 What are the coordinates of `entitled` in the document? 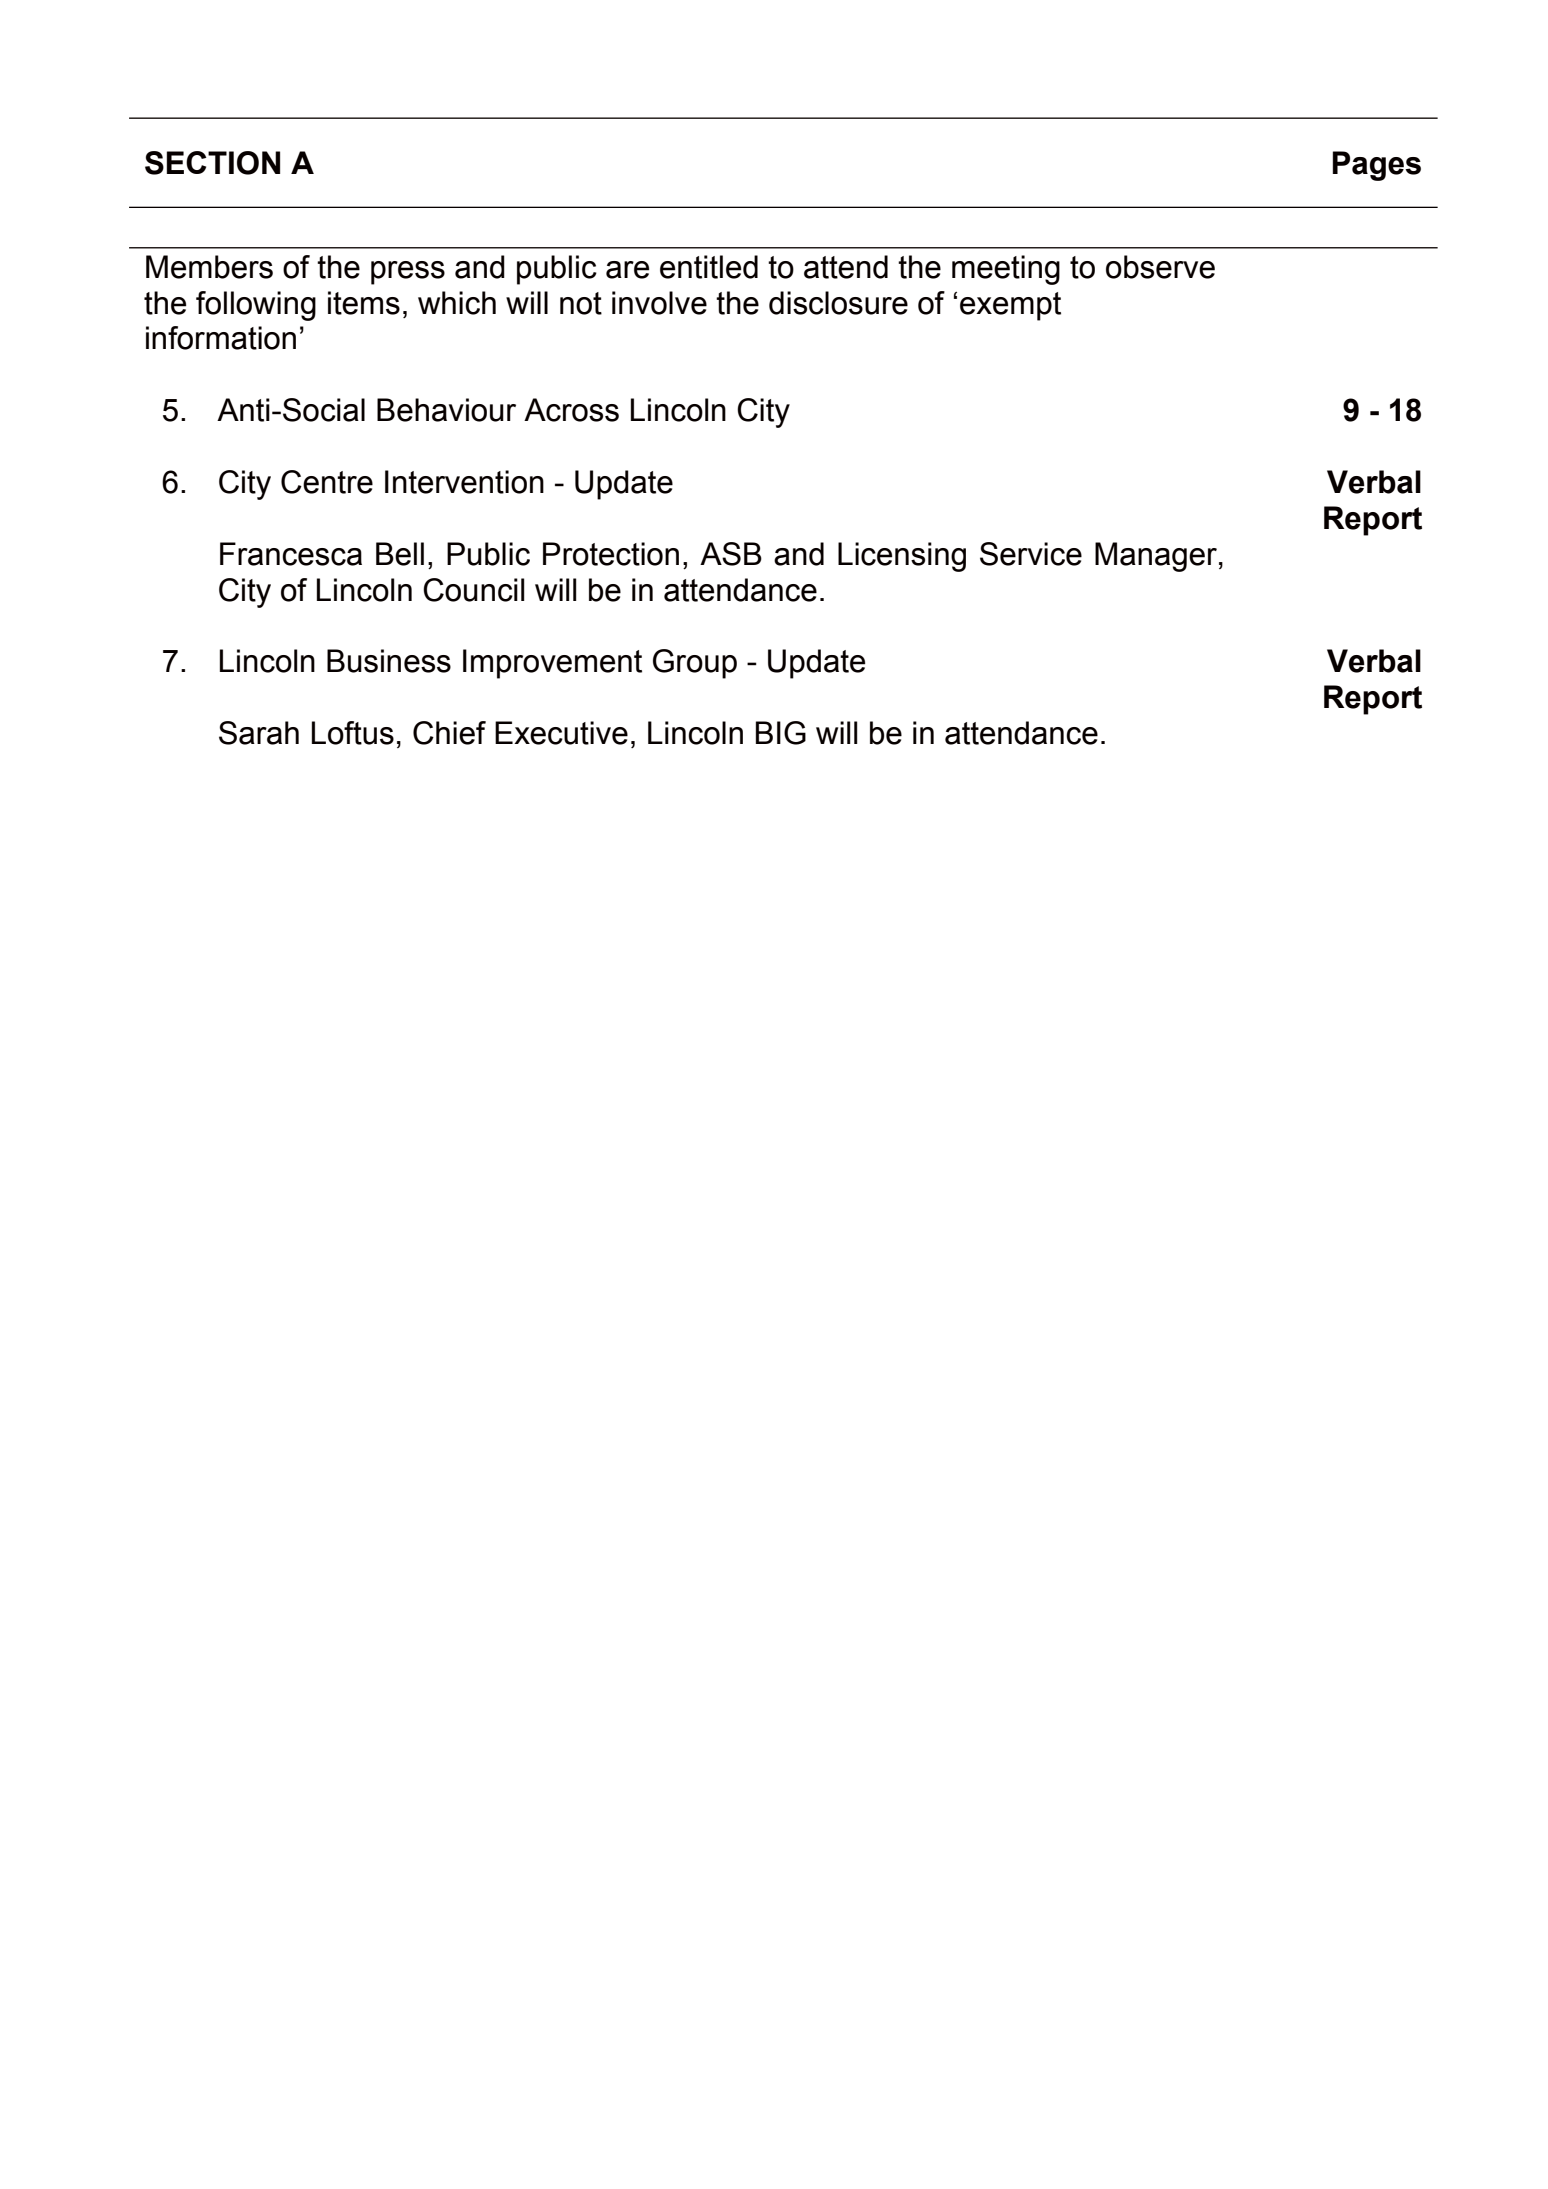 It's located at (709, 267).
